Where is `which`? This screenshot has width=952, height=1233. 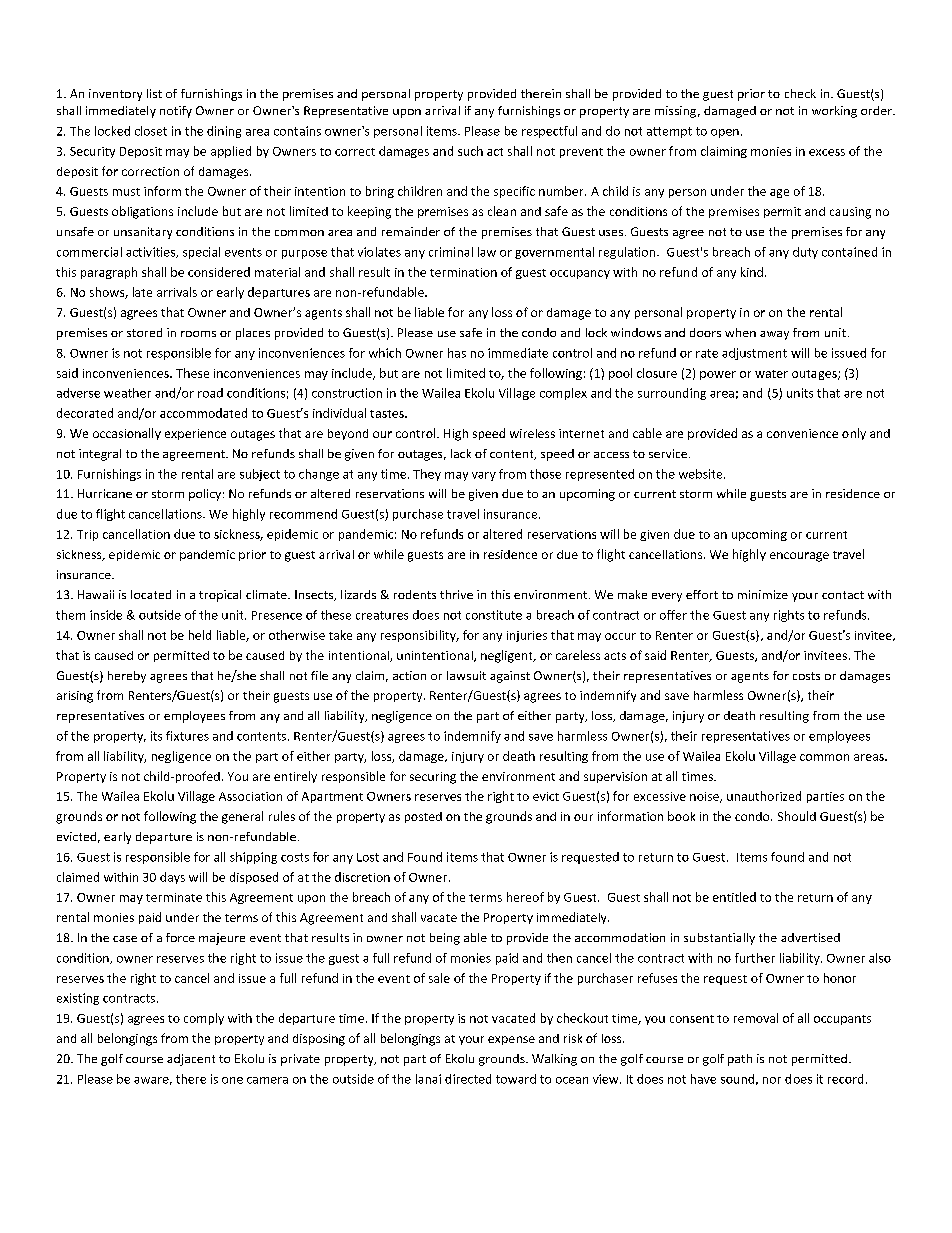 which is located at coordinates (385, 353).
